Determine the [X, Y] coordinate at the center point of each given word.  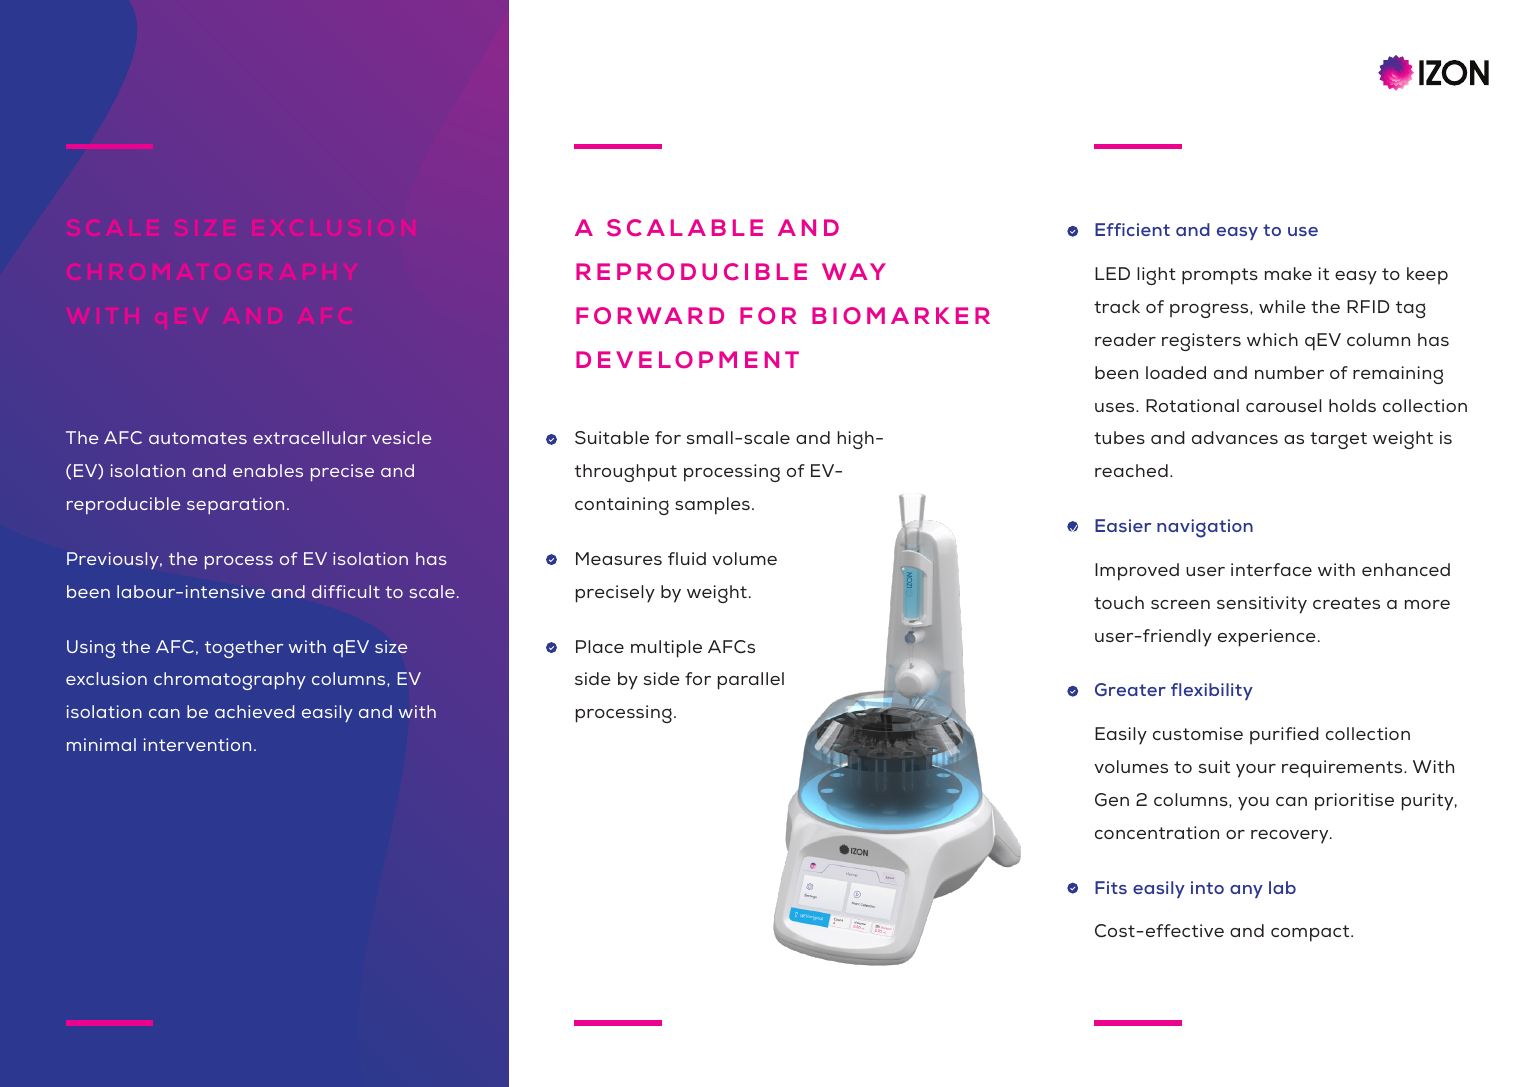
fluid [687, 558]
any [1246, 891]
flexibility [1212, 691]
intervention [197, 744]
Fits [1111, 887]
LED [1112, 273]
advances [1235, 437]
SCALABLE [685, 228]
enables [268, 470]
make [1288, 273]
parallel [751, 681]
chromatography [230, 681]
